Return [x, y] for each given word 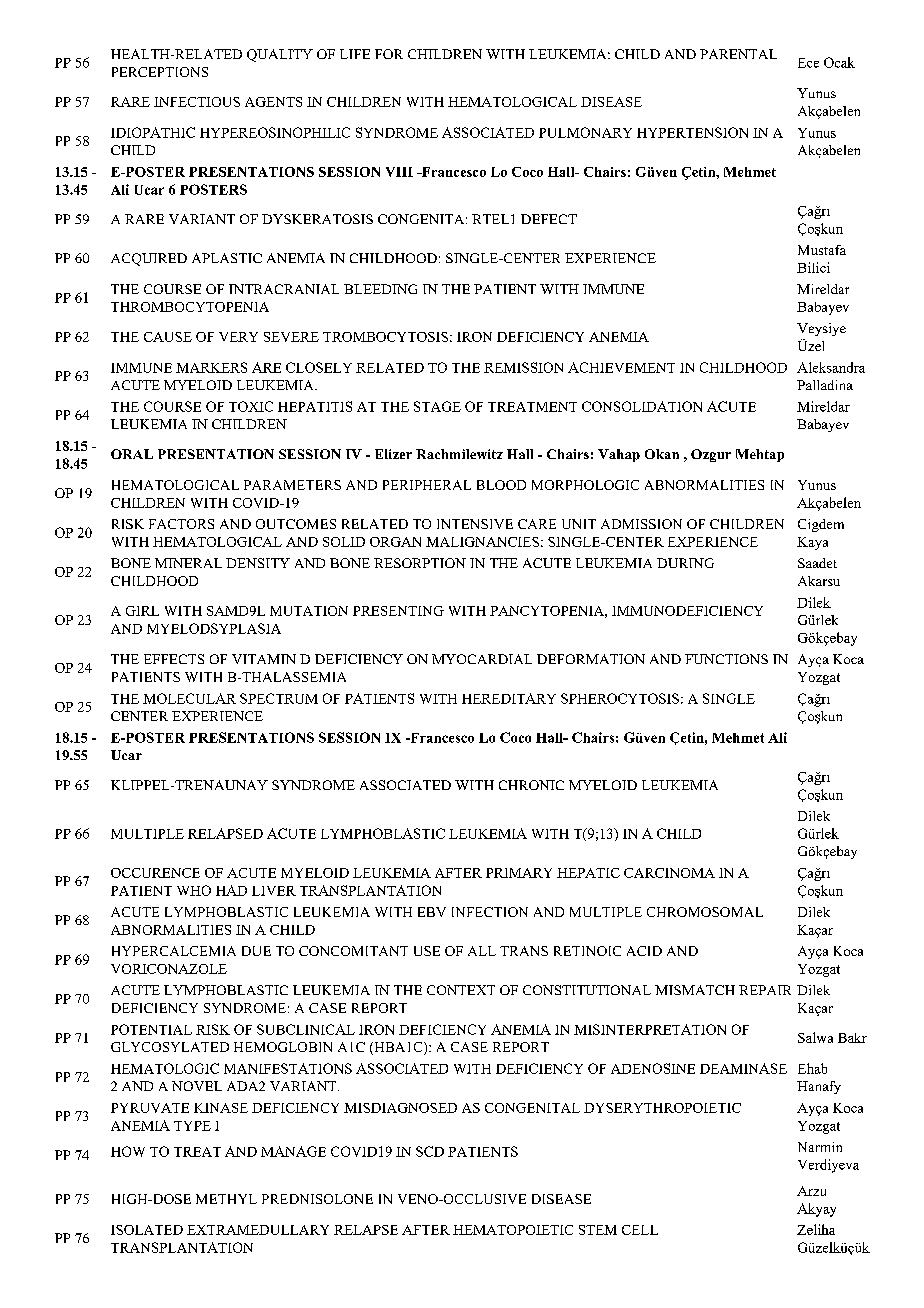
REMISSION [523, 367]
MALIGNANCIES [482, 542]
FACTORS [181, 524]
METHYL [226, 1199]
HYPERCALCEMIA [174, 951]
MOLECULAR [189, 698]
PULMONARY [585, 132]
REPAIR [765, 990]
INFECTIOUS [197, 102]
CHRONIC [531, 785]
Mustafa [822, 250]
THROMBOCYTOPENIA [190, 307]
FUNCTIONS [726, 659]
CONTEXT [461, 990]
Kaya [812, 543]
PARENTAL [738, 54]
